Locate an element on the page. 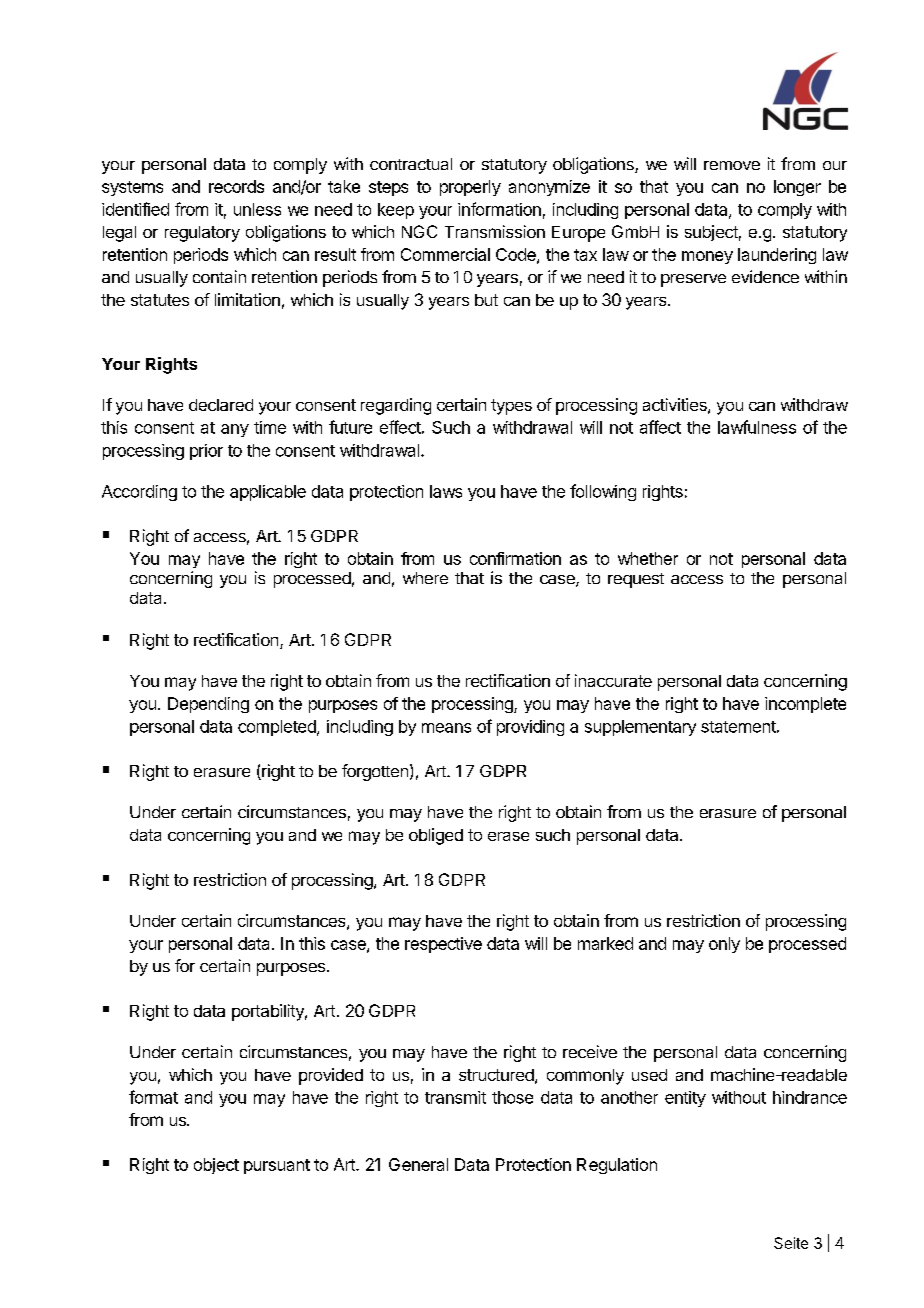 This page has width=924, height=1308. object is located at coordinates (216, 1166).
